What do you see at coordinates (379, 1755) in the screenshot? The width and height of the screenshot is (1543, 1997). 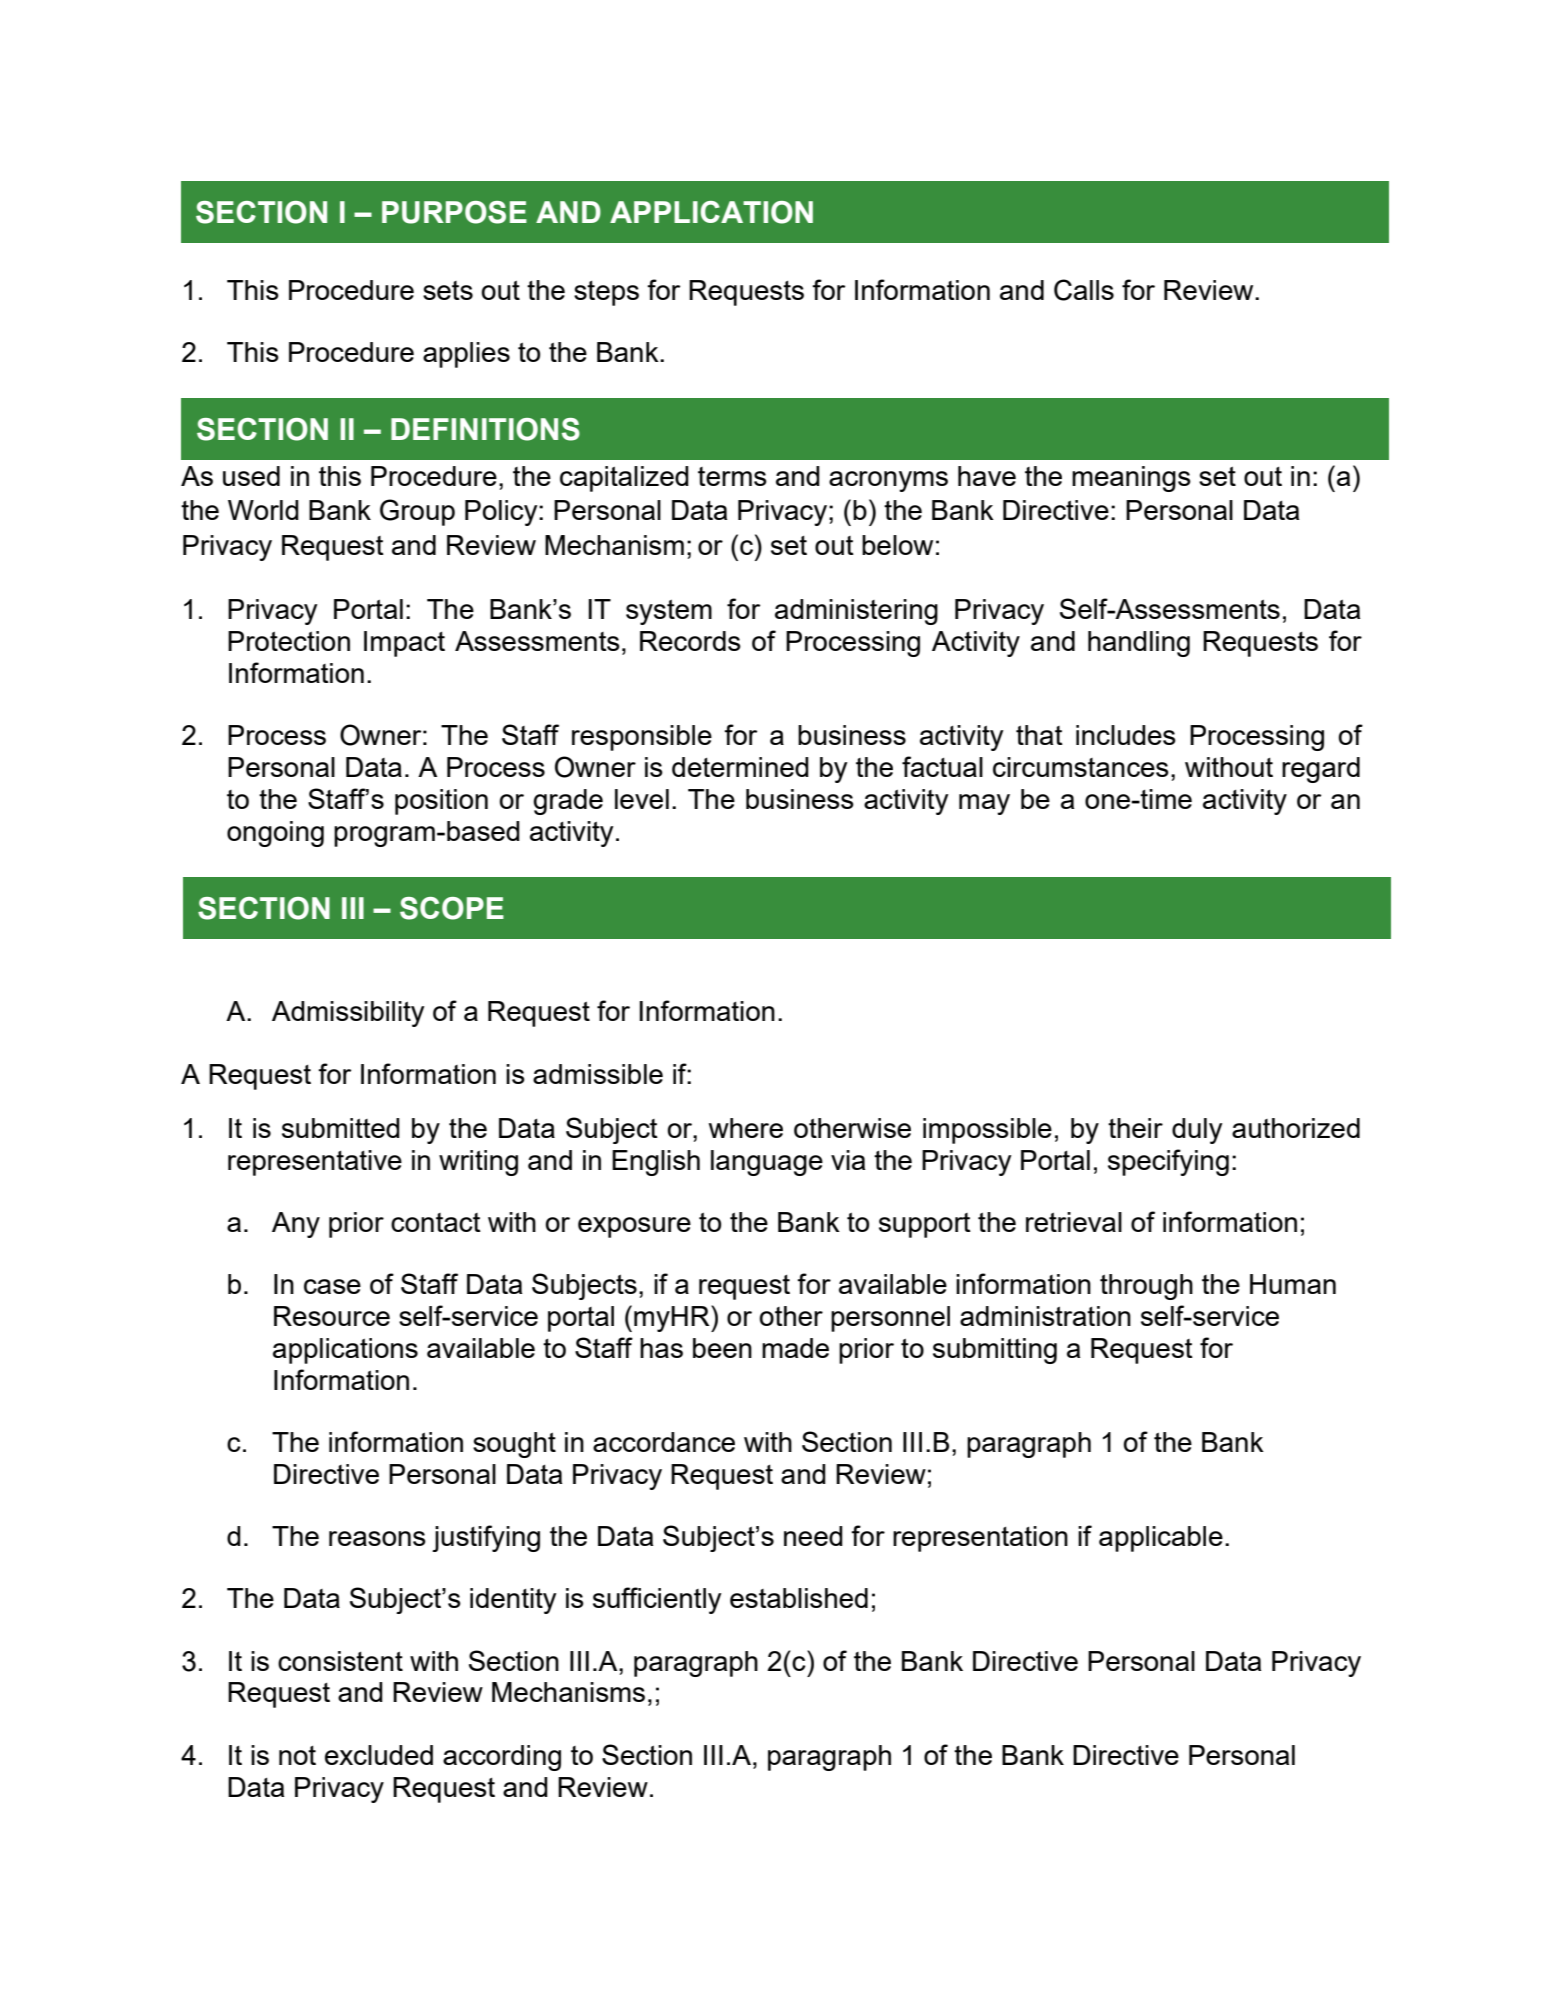 I see `excluded` at bounding box center [379, 1755].
